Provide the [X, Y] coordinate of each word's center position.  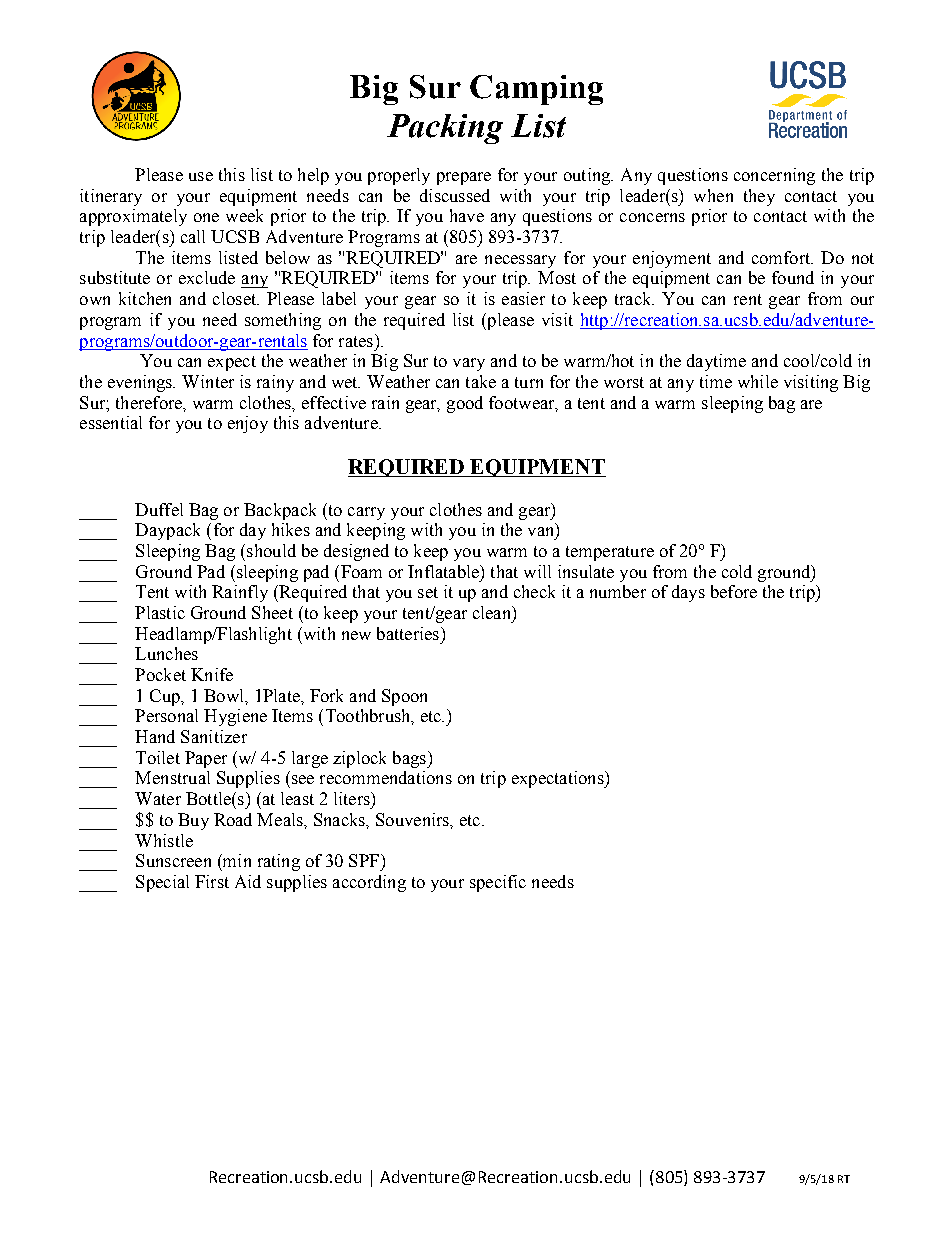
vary [469, 364]
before [734, 591]
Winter [208, 381]
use [201, 176]
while [758, 381]
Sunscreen [173, 860]
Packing [445, 129]
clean [493, 612]
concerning [774, 176]
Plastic [160, 612]
